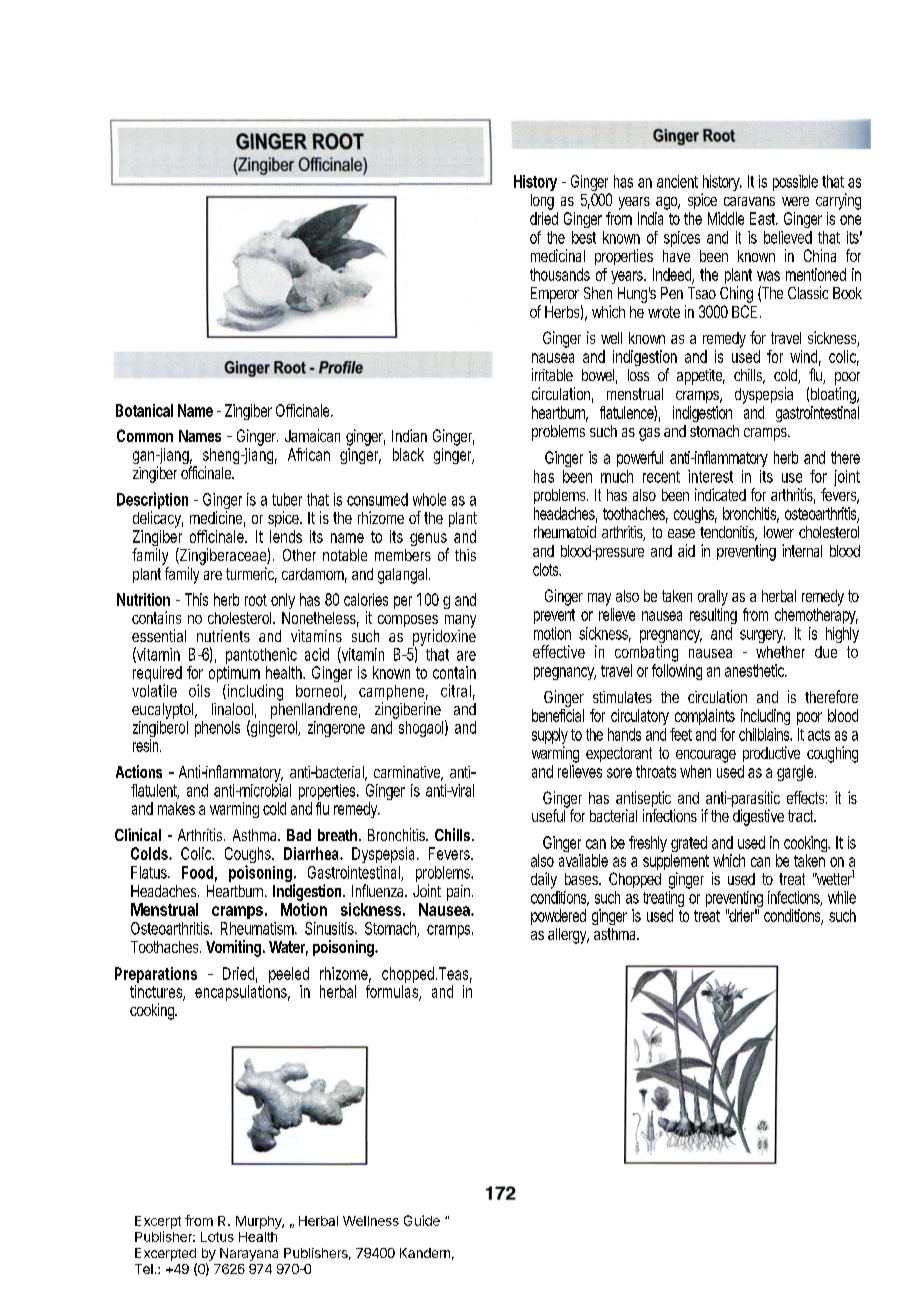  Describe the element at coordinates (144, 410) in the document. I see `Botanical` at that location.
